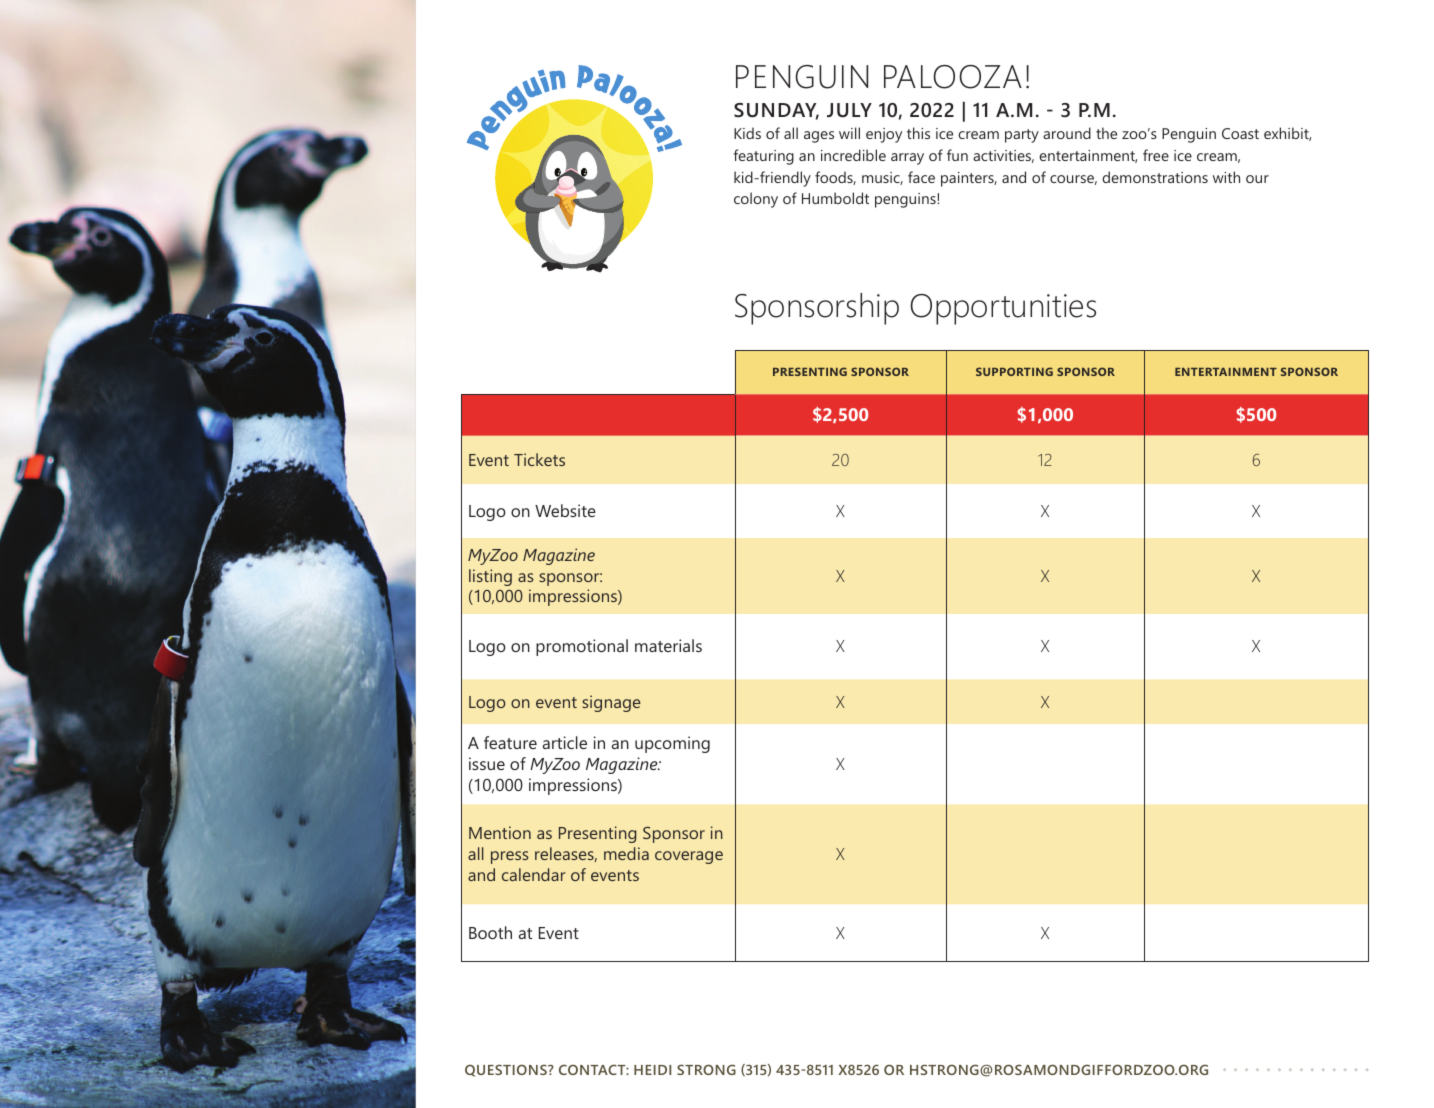 The image size is (1434, 1108). I want to click on article, so click(565, 742).
